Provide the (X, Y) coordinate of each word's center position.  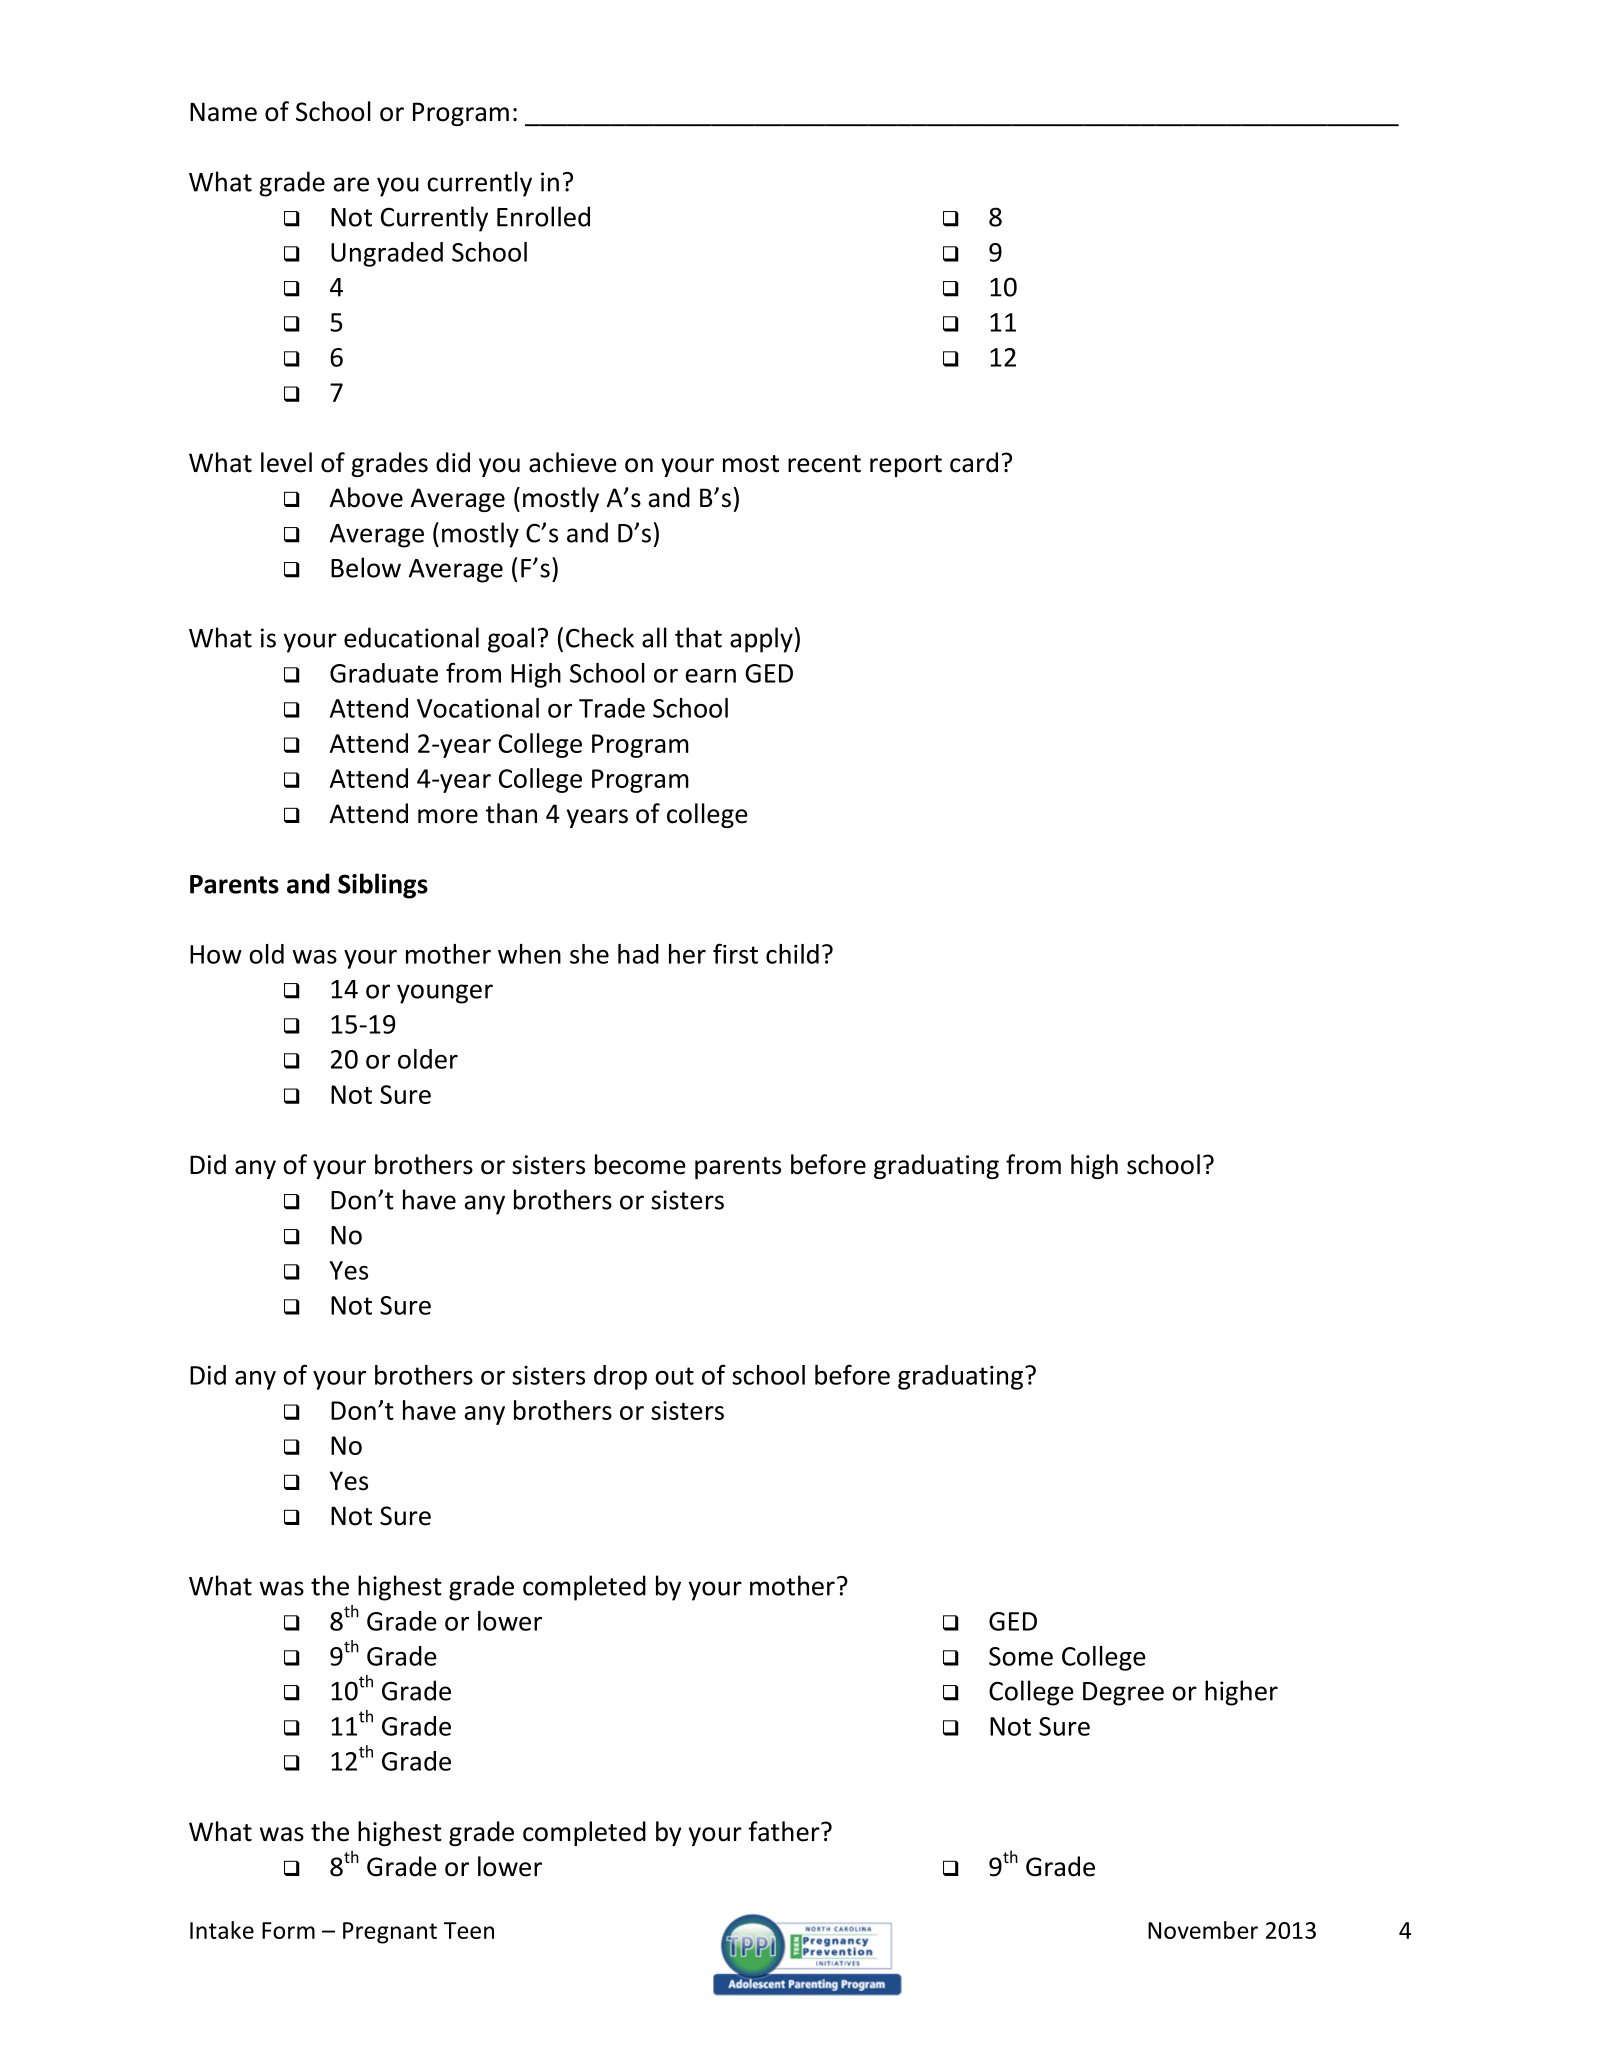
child (792, 954)
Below (366, 567)
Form (288, 1930)
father (785, 1831)
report (906, 466)
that (698, 637)
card (974, 462)
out (674, 1376)
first (735, 953)
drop (620, 1377)
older (428, 1059)
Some (1021, 1656)
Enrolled (543, 216)
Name (223, 112)
